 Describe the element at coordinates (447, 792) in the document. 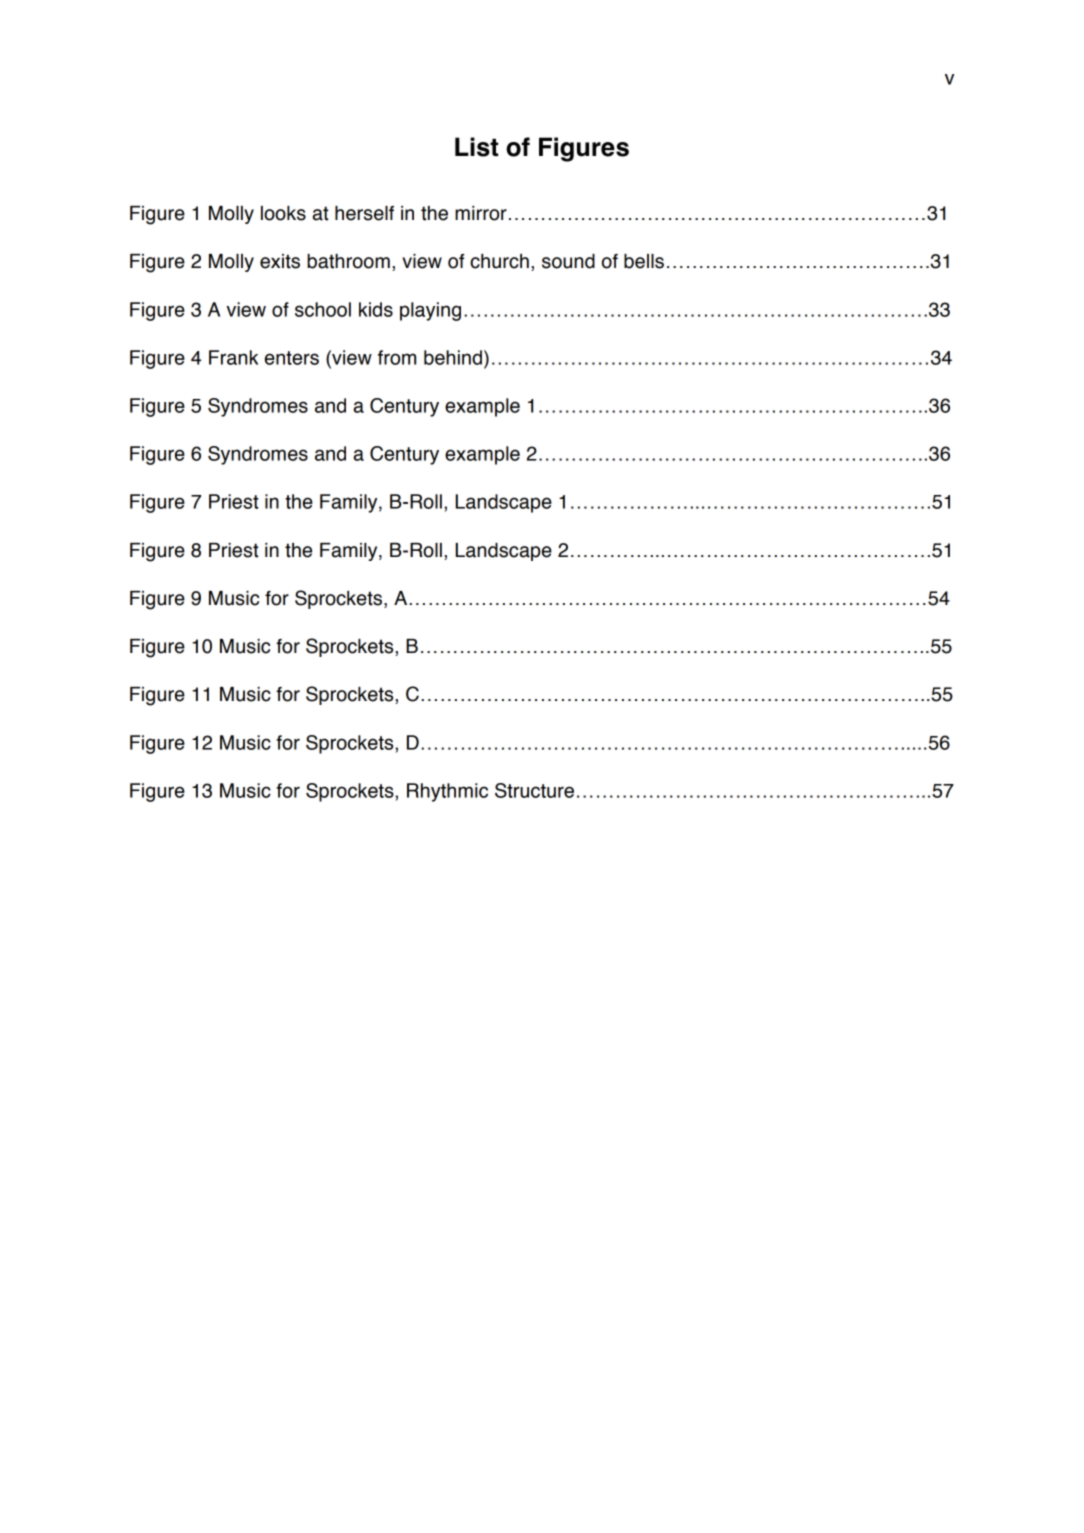

I see `Rhythmic` at that location.
